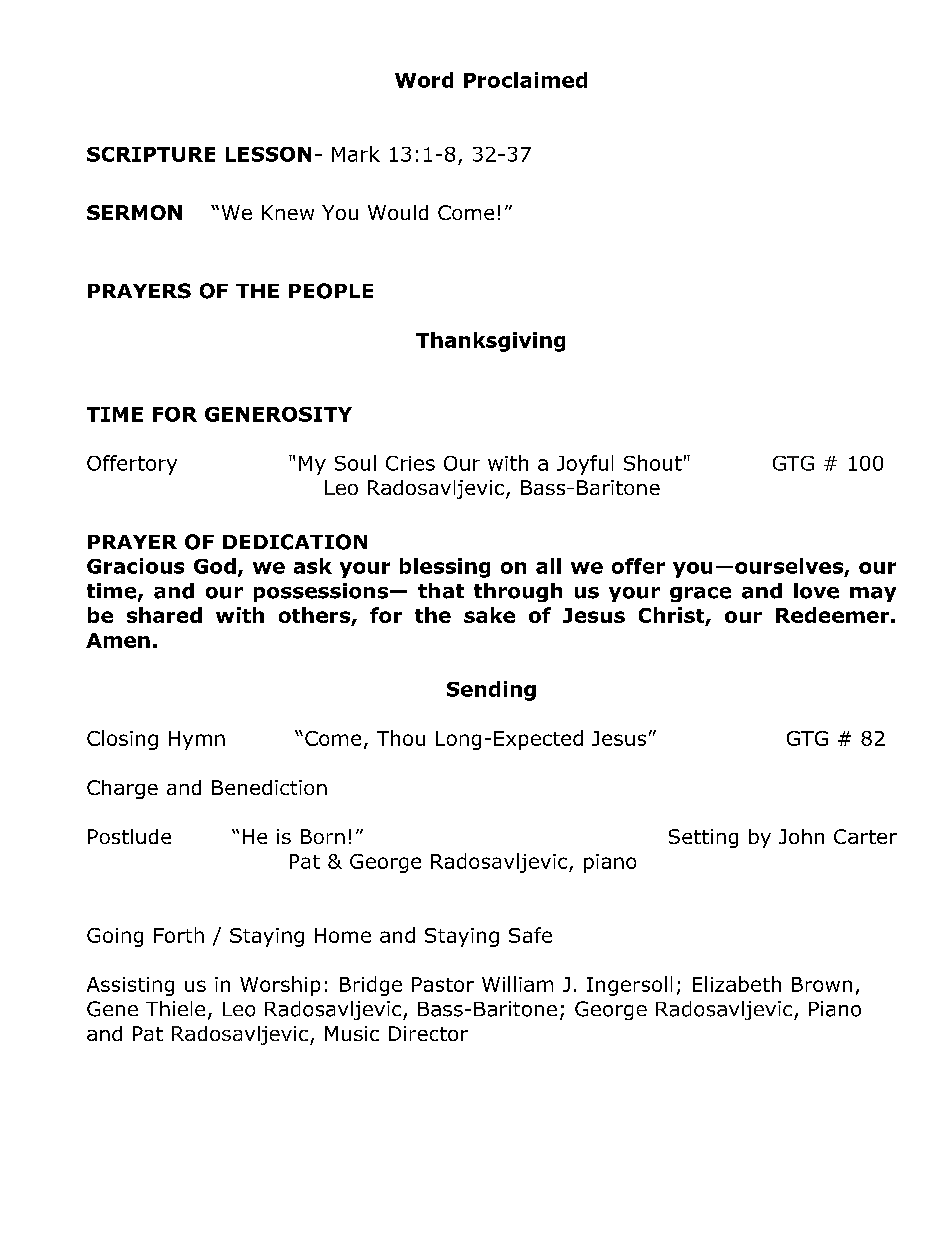 This image has width=952, height=1233. Describe the element at coordinates (355, 463) in the image. I see `Soul` at that location.
